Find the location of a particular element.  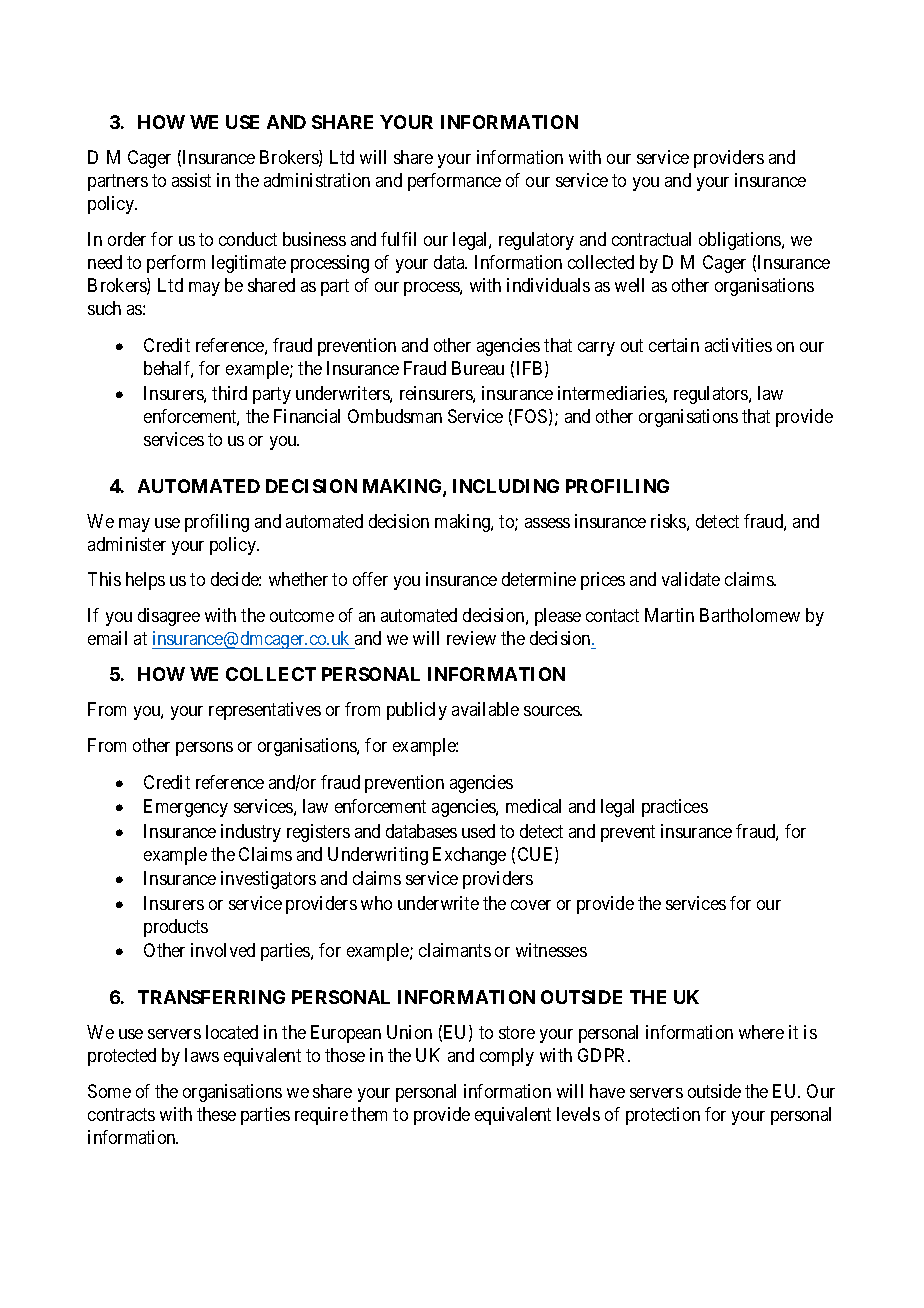

disagree is located at coordinates (169, 617).
